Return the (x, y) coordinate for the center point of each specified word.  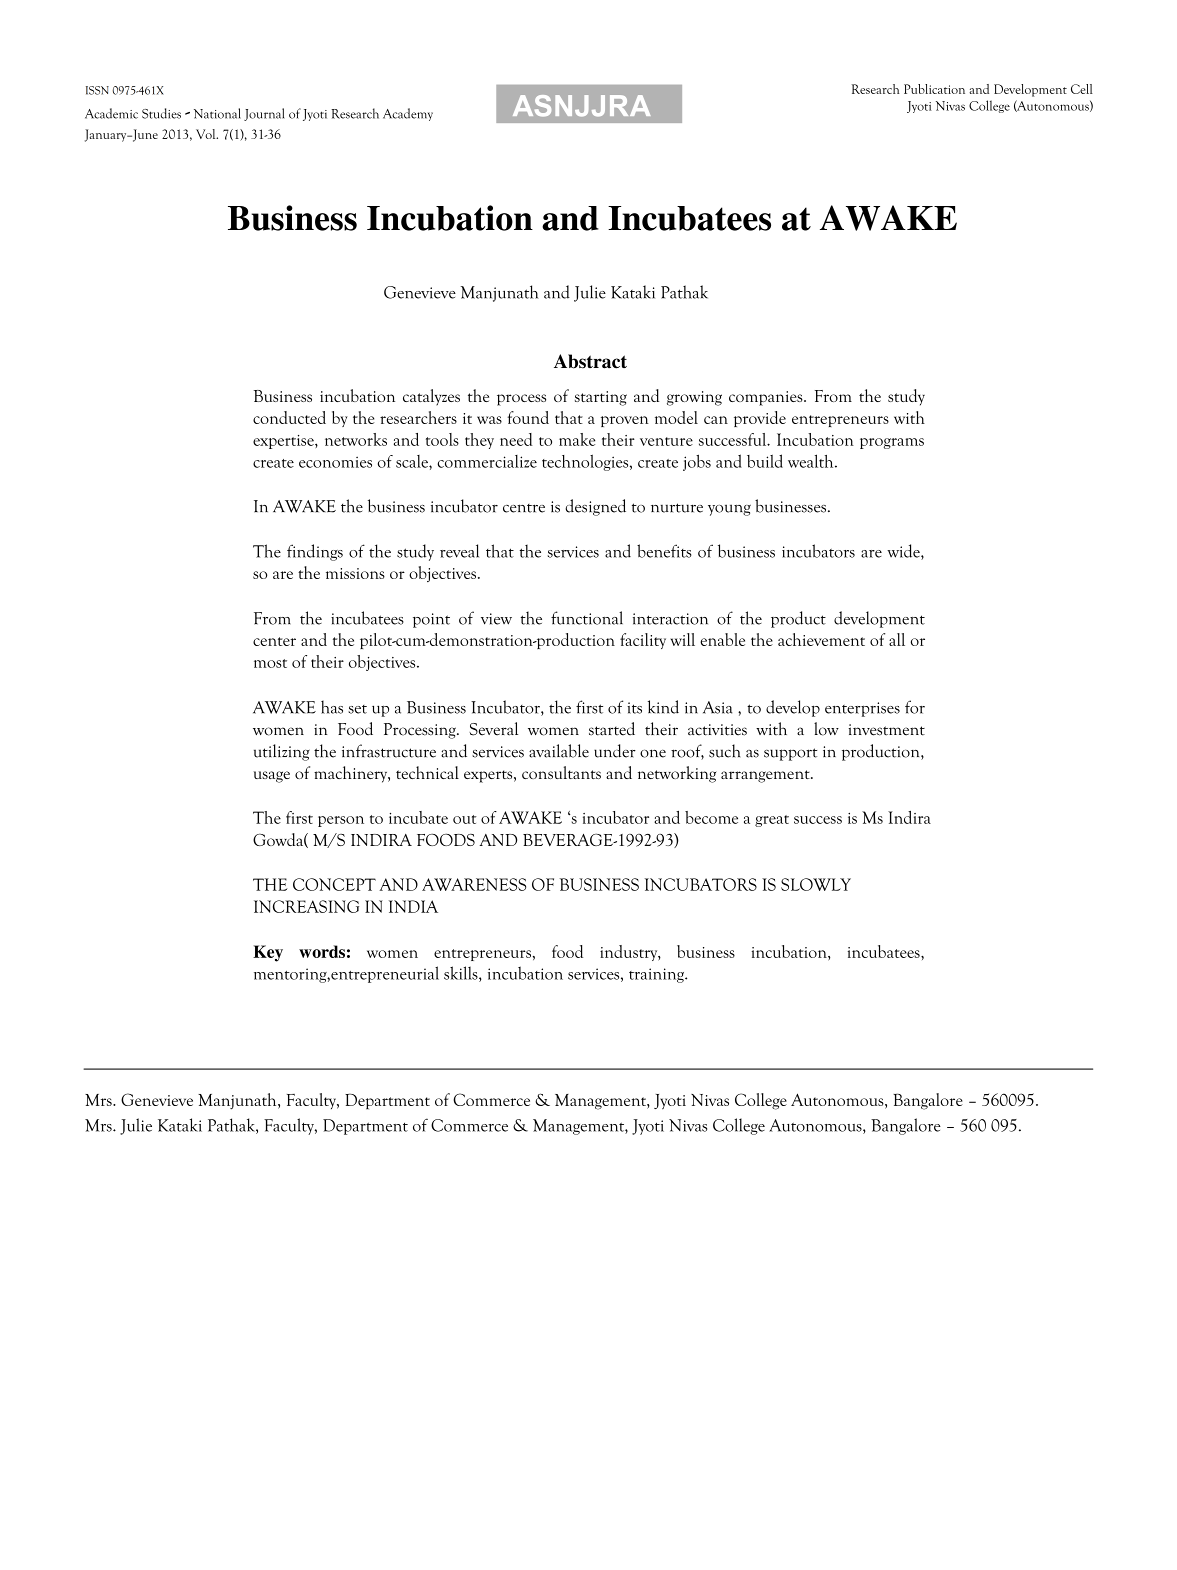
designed (595, 507)
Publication (934, 89)
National (217, 113)
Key (268, 953)
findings (315, 552)
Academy (408, 114)
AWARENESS (474, 884)
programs (892, 443)
